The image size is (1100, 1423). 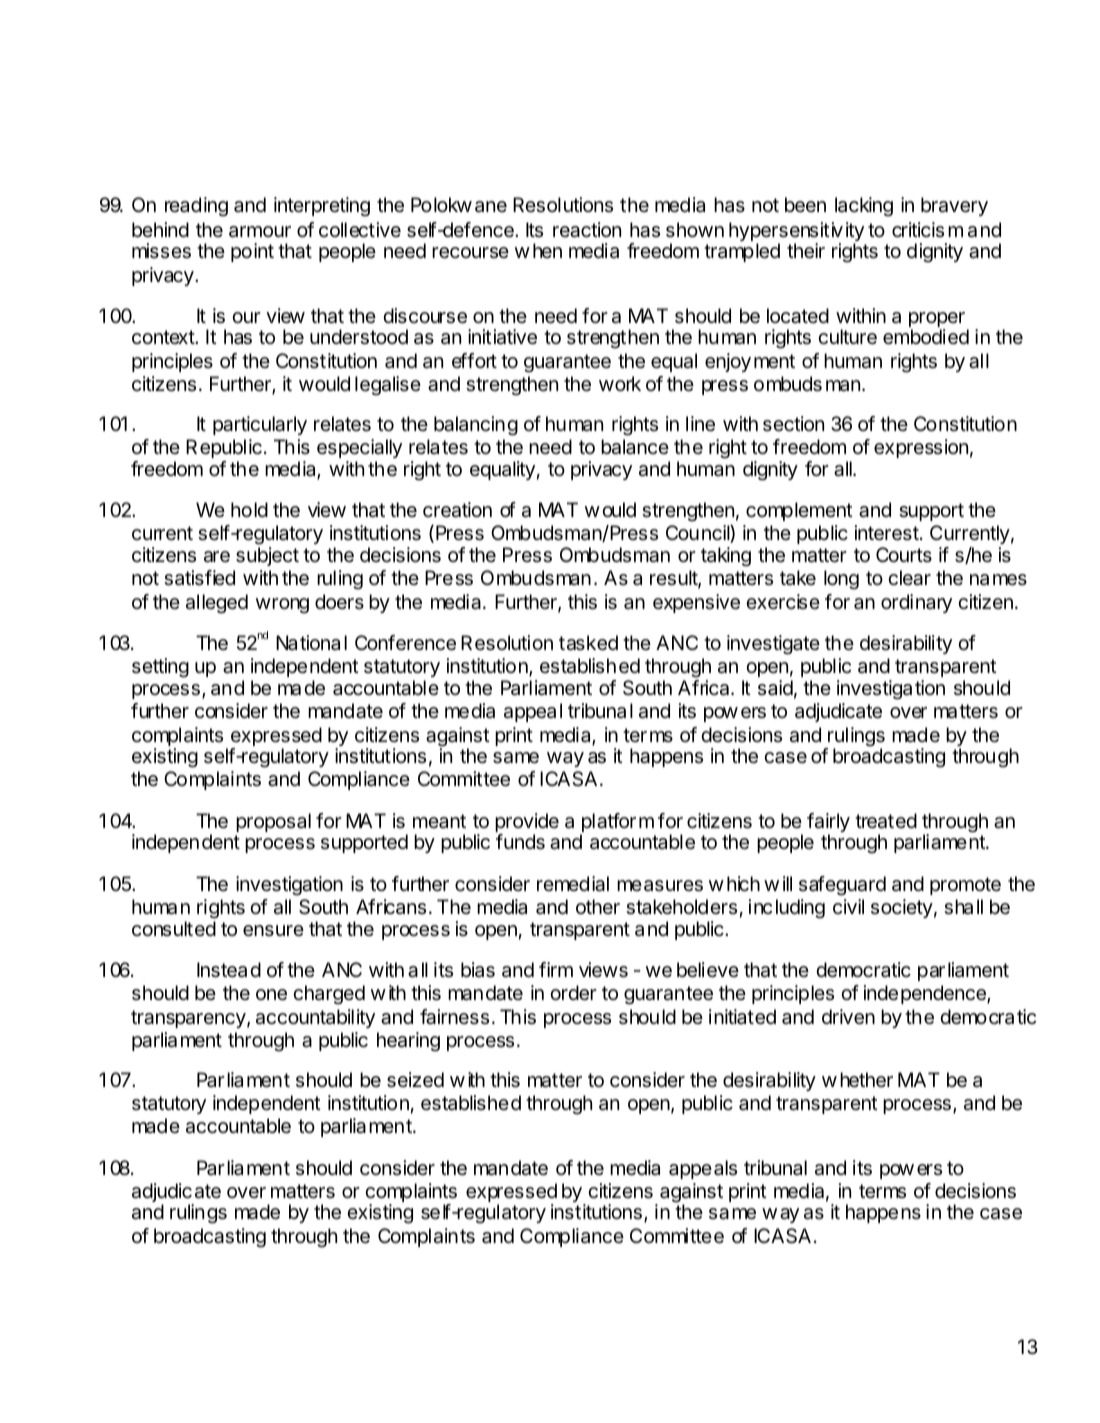 What do you see at coordinates (311, 642) in the document?
I see `National` at bounding box center [311, 642].
